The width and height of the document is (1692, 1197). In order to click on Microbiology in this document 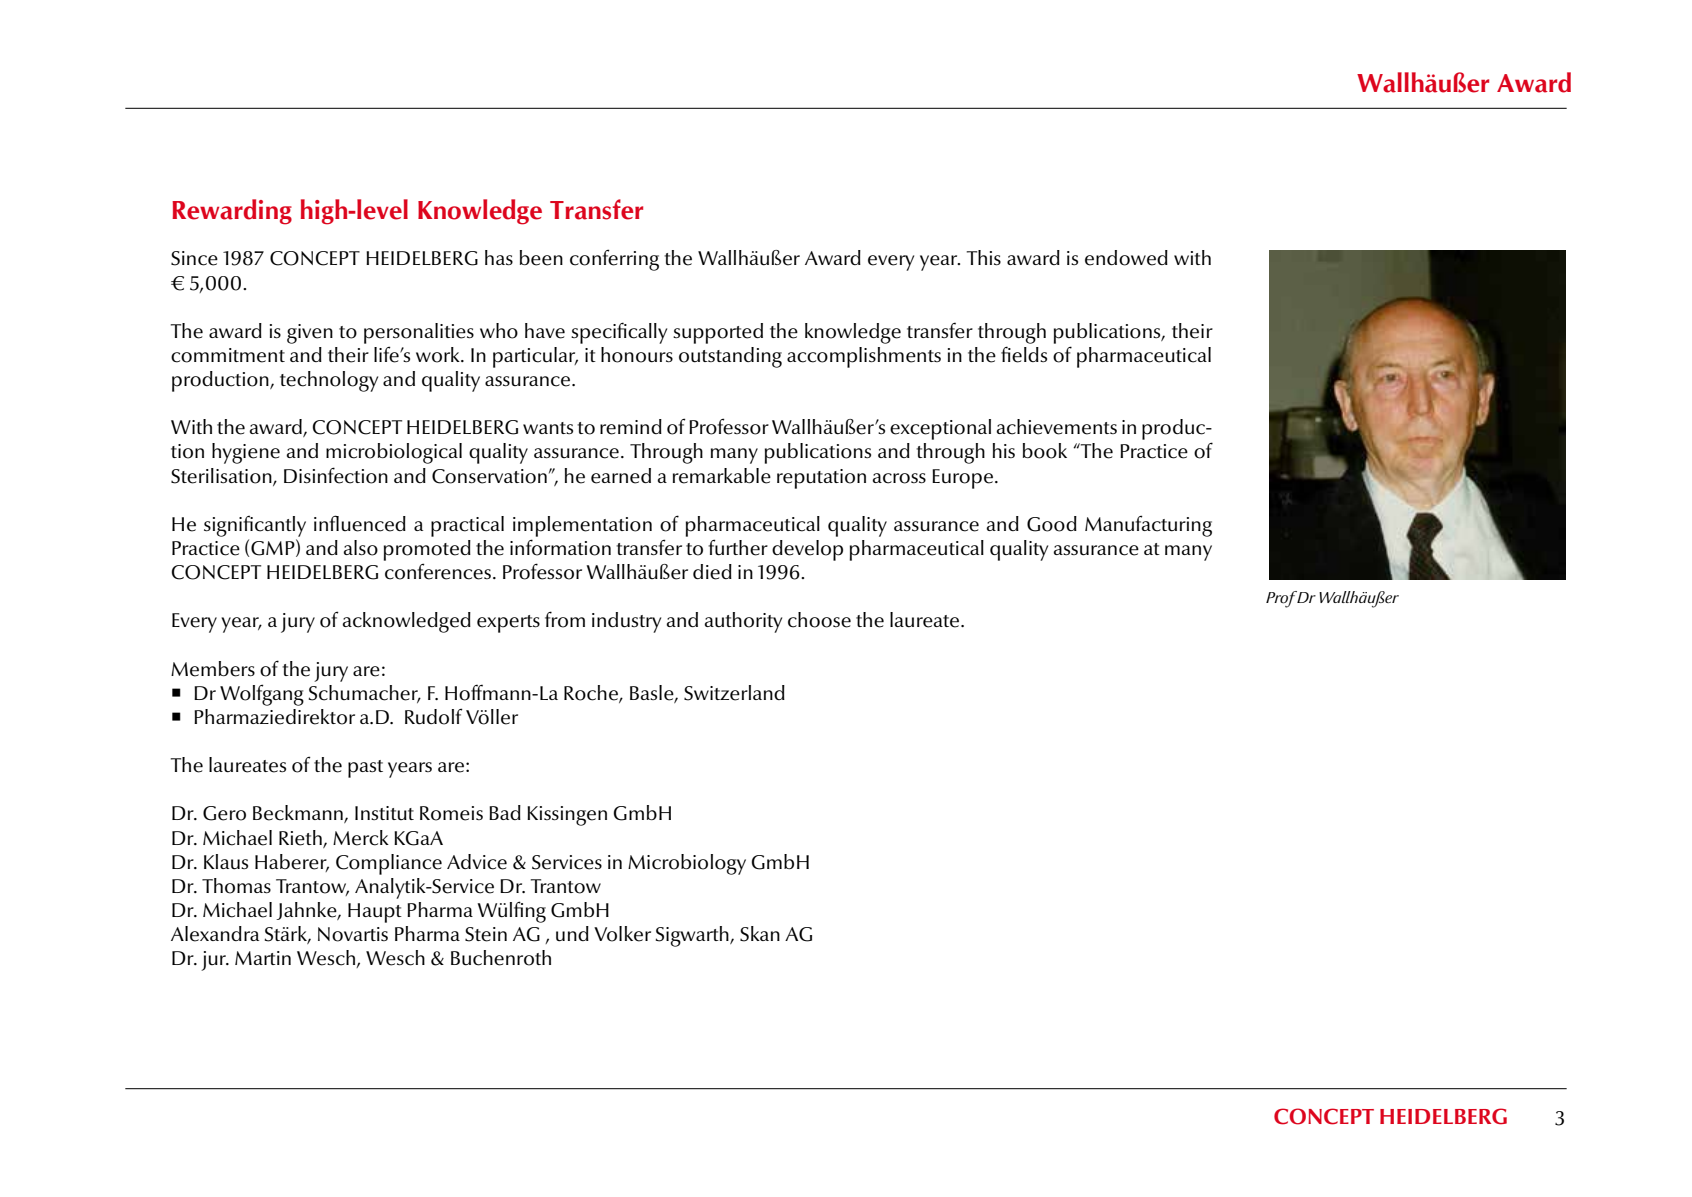, I will do `click(687, 864)`.
